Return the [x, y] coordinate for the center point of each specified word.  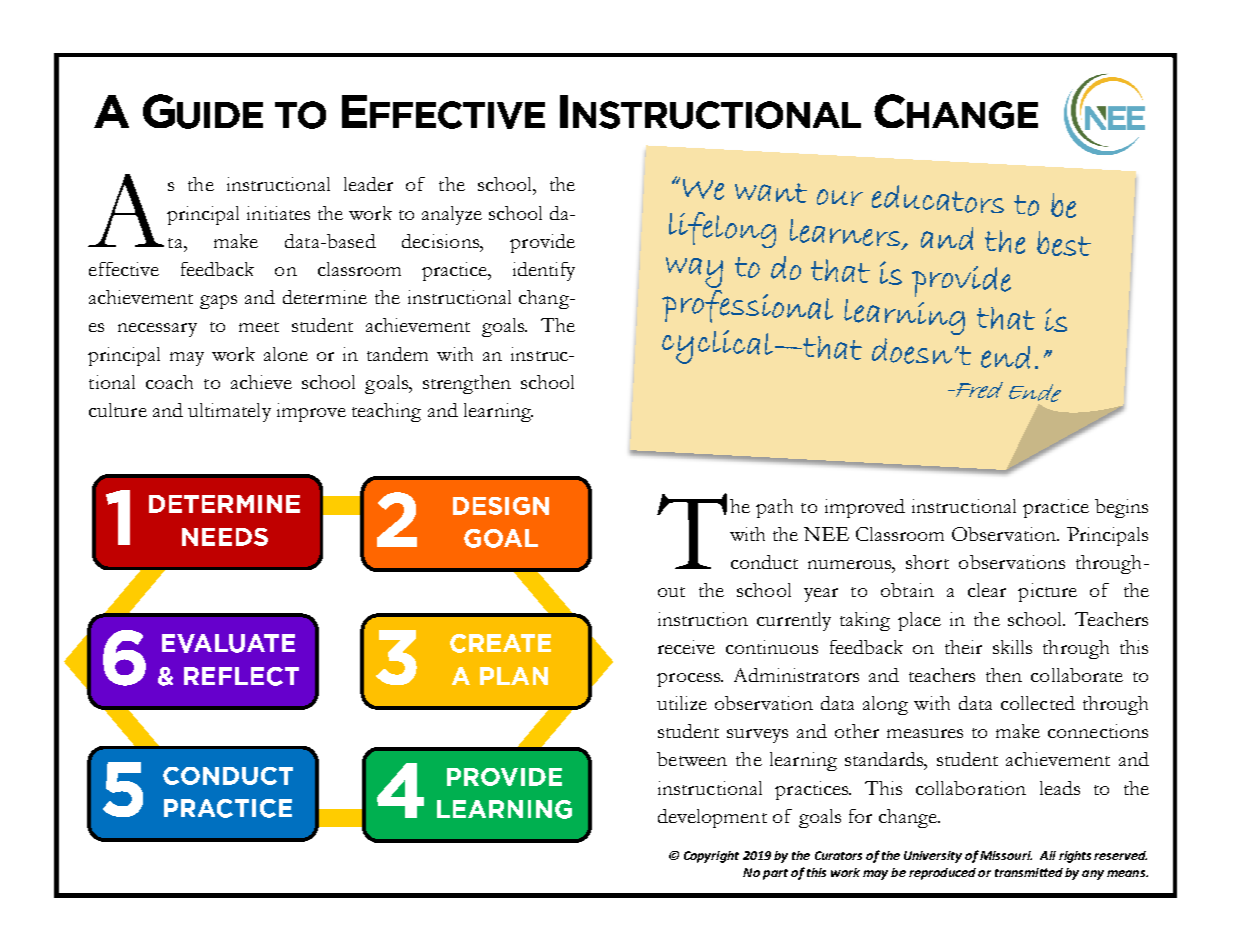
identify [544, 271]
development [712, 818]
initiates [278, 213]
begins [1121, 508]
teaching [386, 412]
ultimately [229, 412]
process [689, 680]
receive [686, 647]
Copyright [711, 857]
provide [542, 243]
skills [1012, 647]
